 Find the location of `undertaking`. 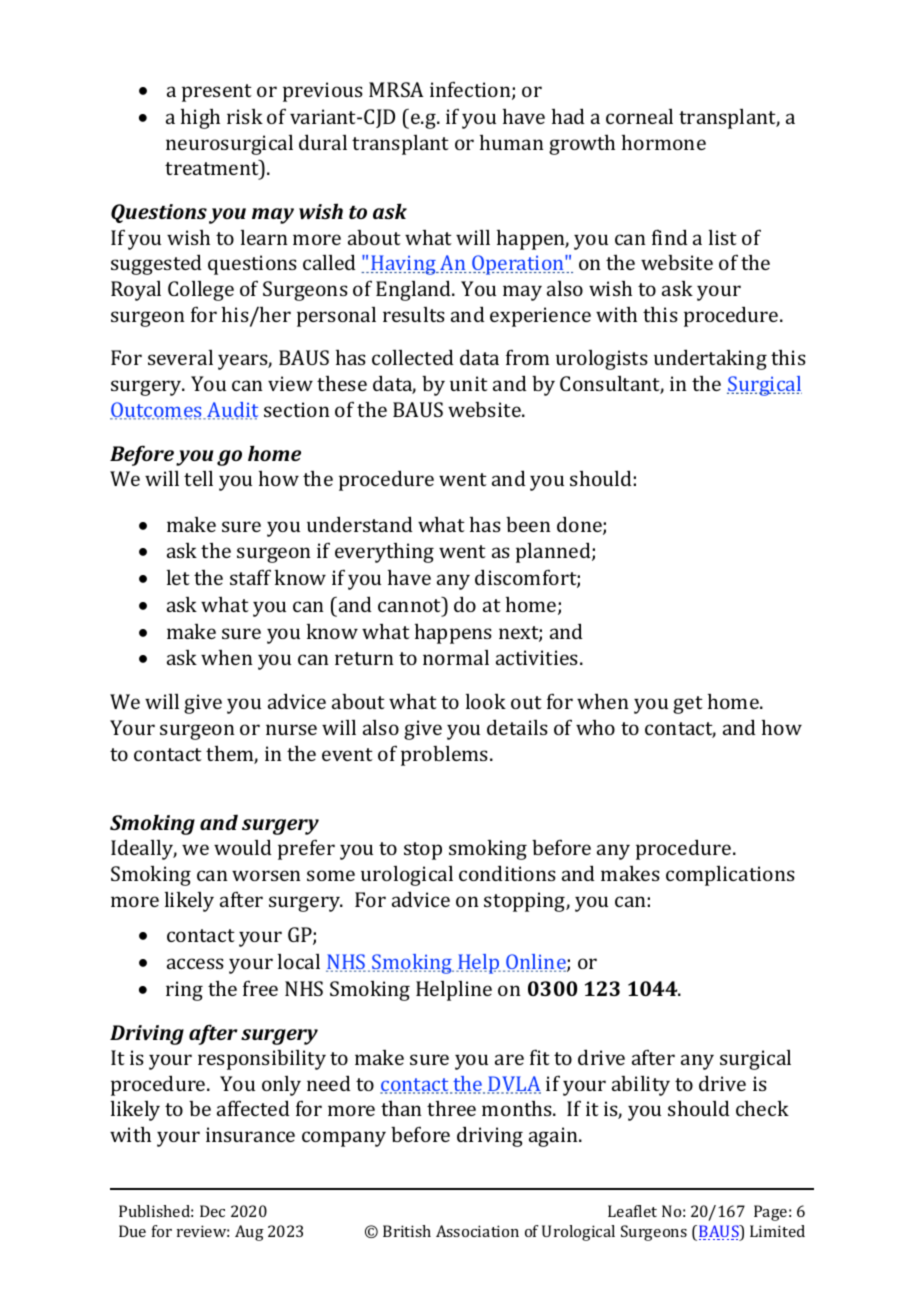

undertaking is located at coordinates (710, 359).
